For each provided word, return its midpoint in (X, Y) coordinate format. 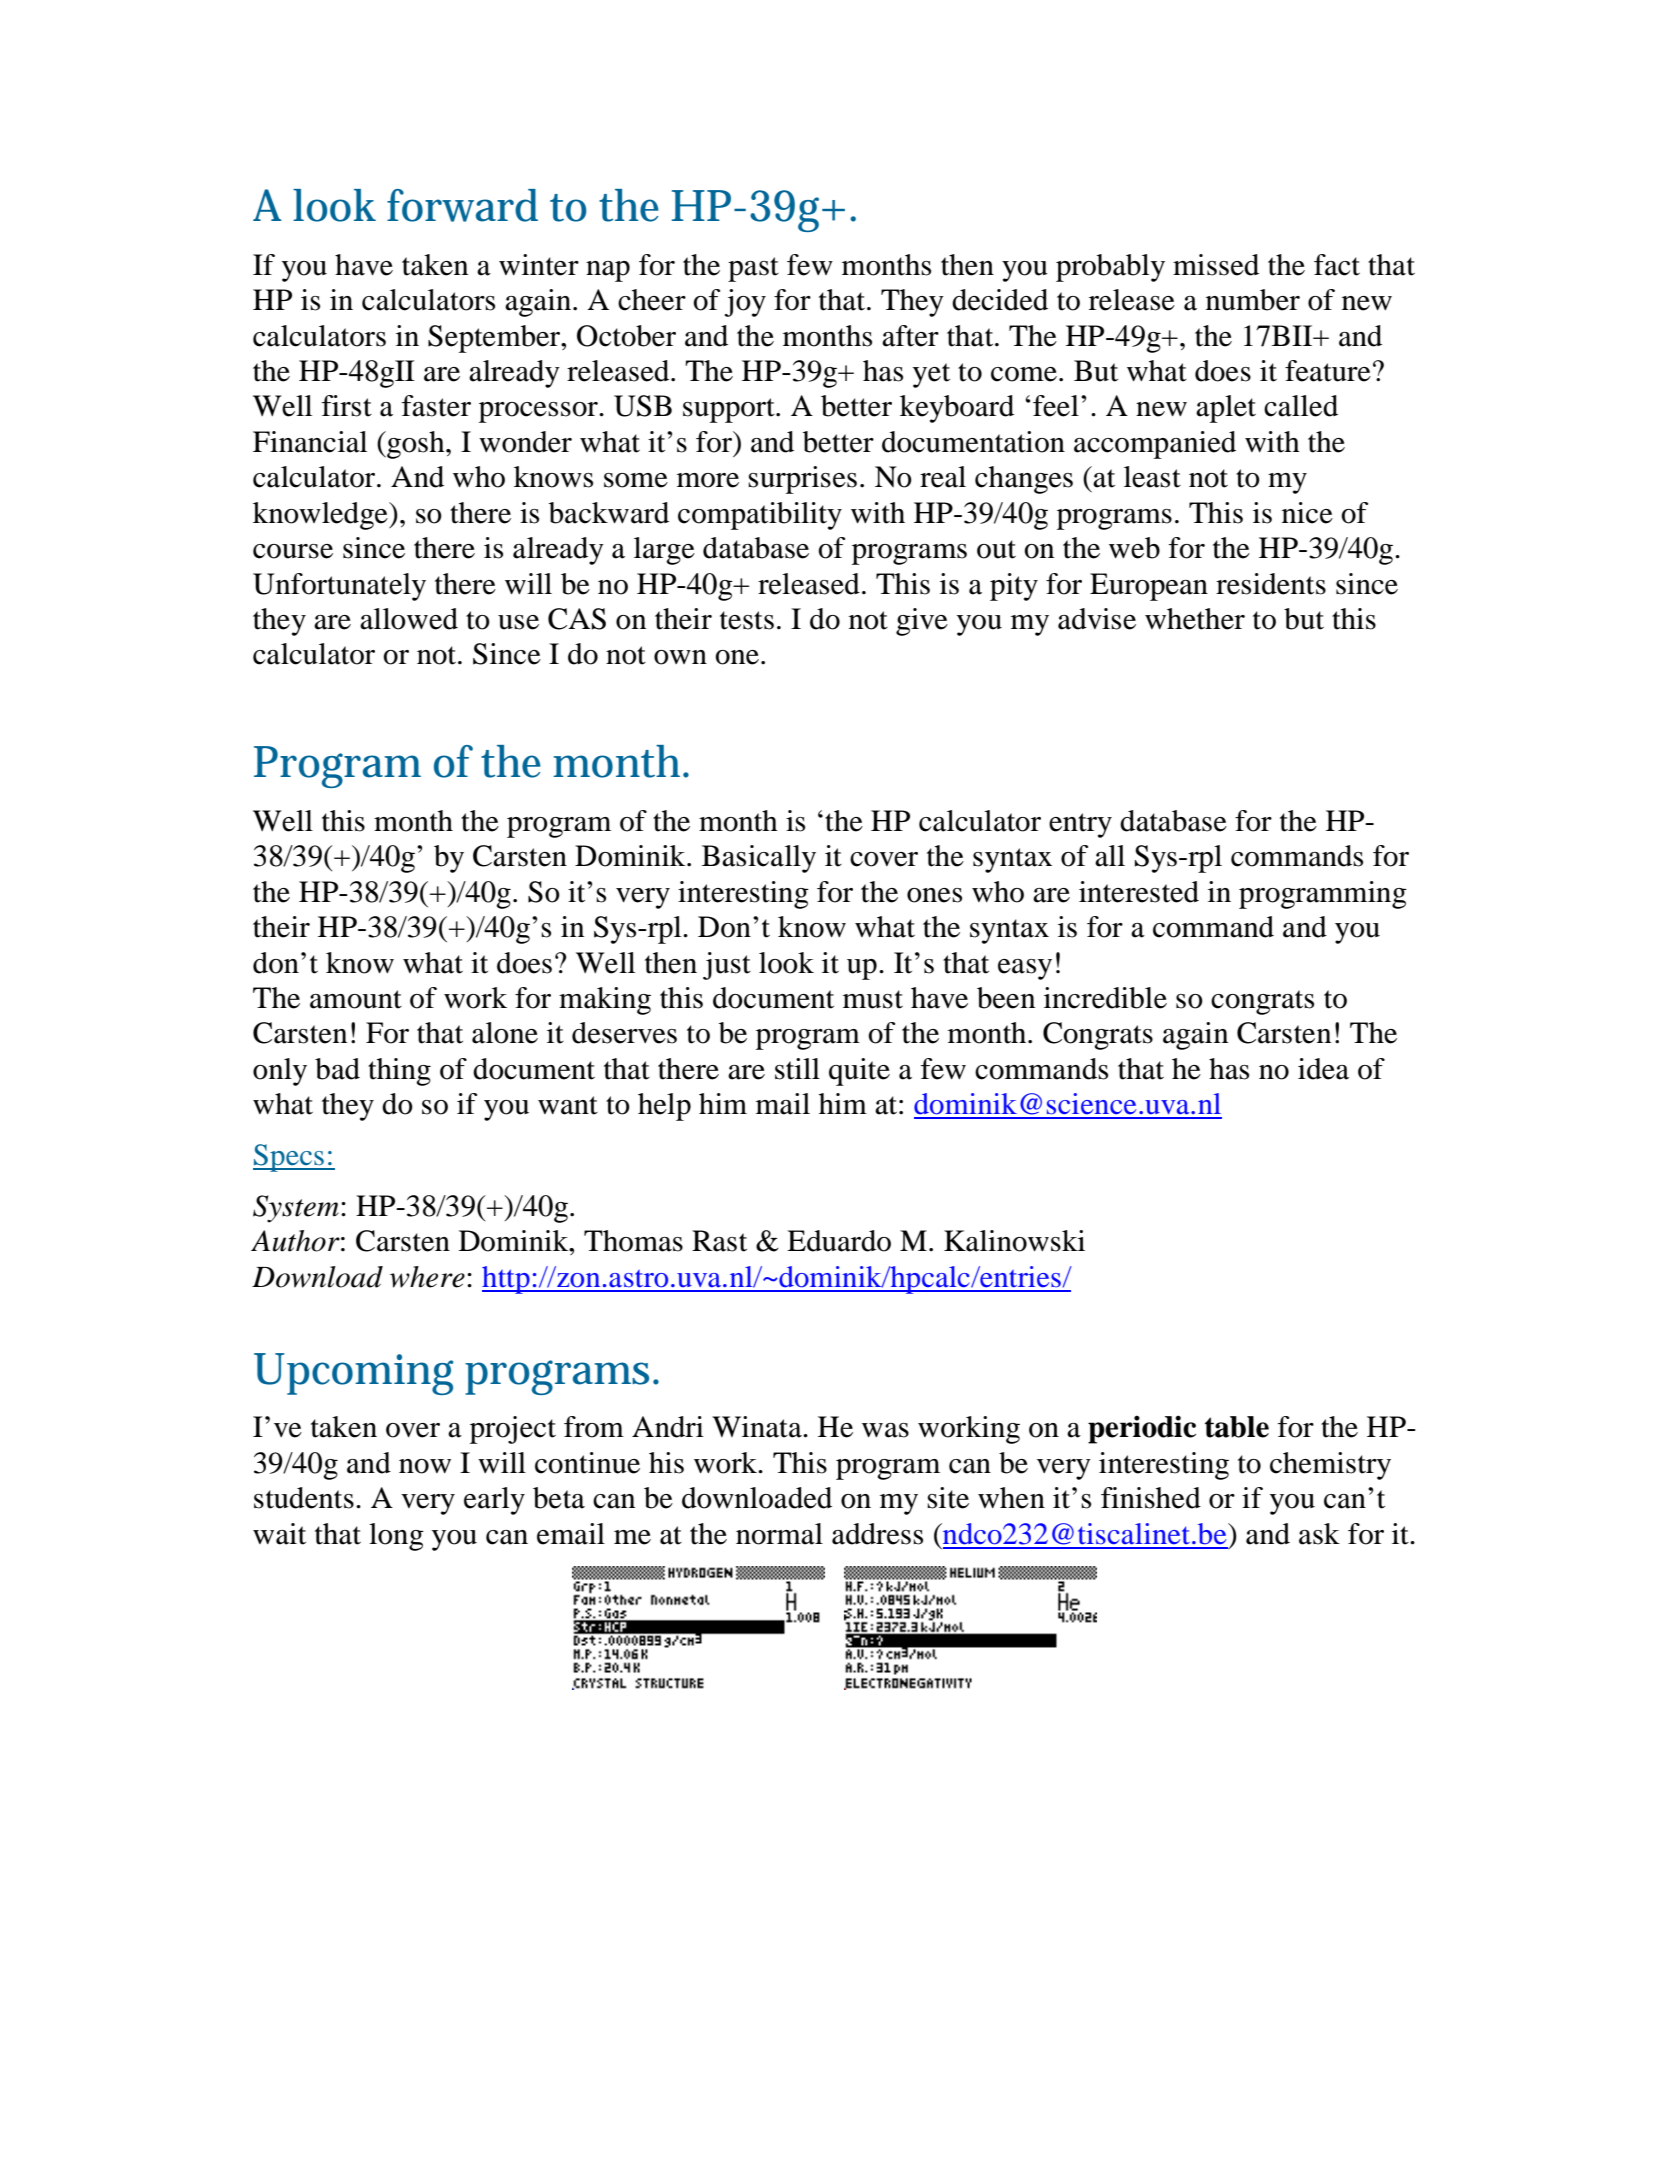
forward (462, 205)
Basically (759, 859)
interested (1139, 892)
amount (356, 999)
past (753, 269)
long (396, 1537)
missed (1216, 265)
